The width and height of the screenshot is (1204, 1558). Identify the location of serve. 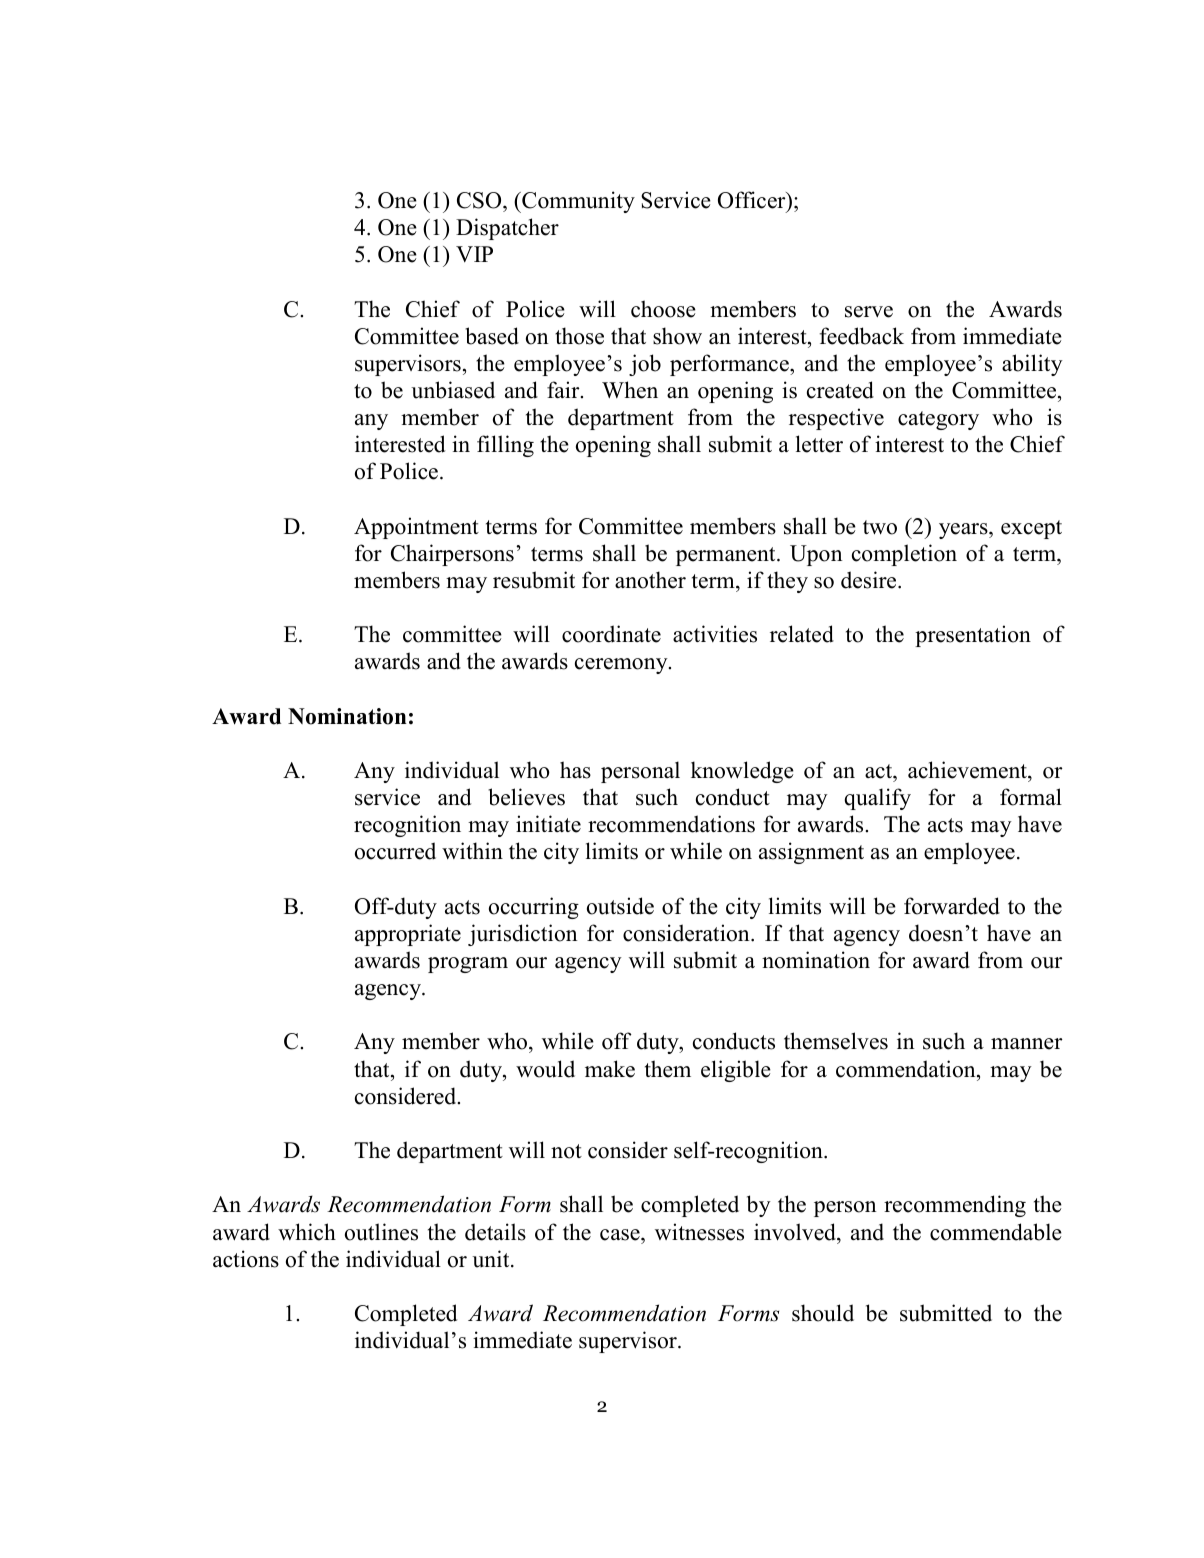
(869, 312).
